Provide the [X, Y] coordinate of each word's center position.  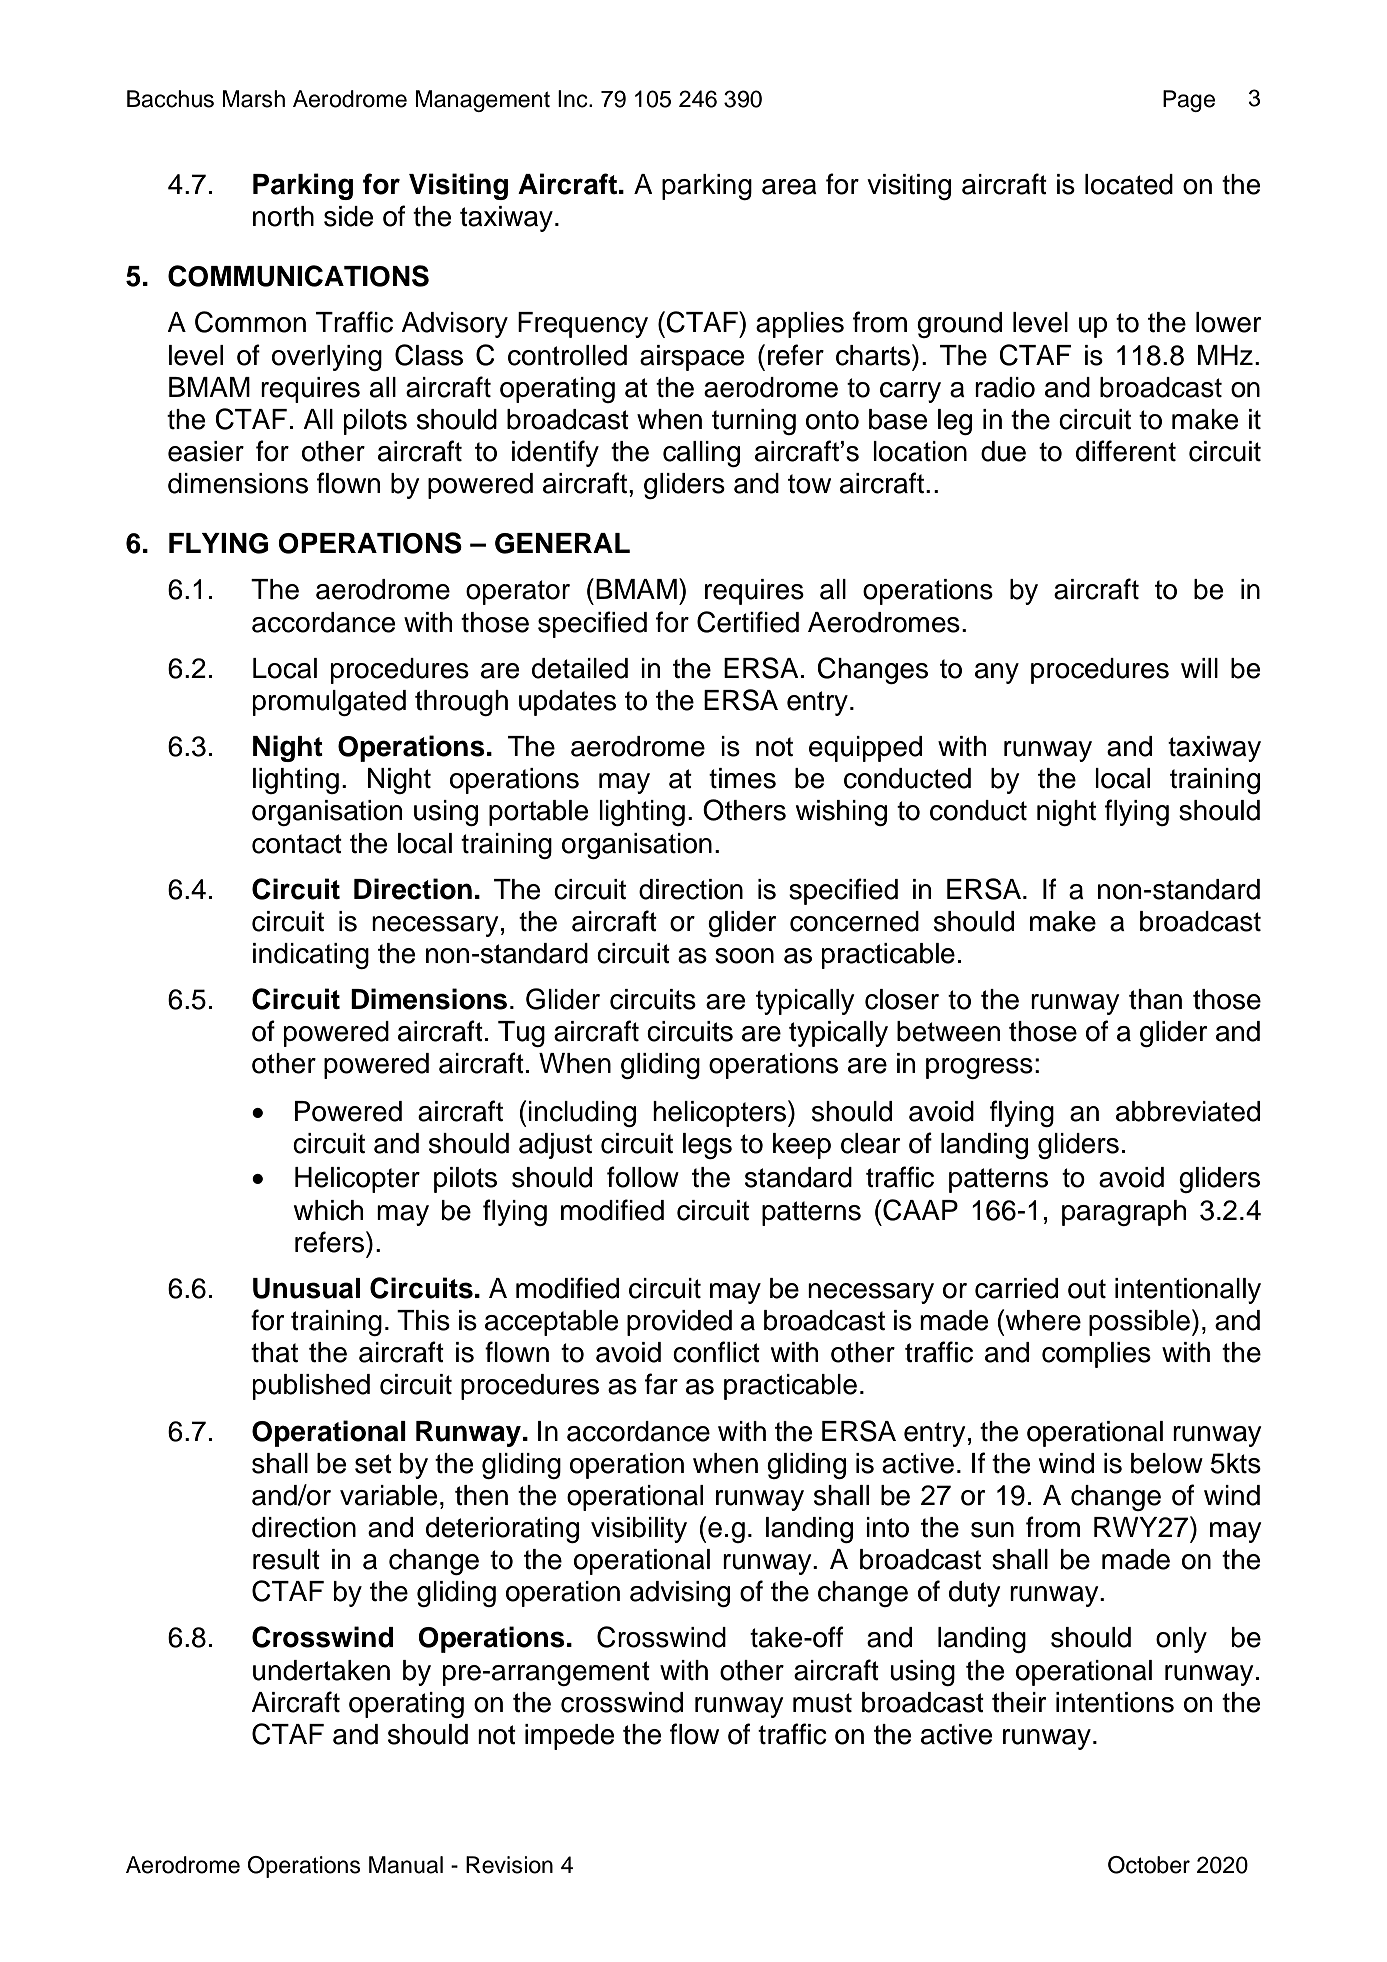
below [1167, 1463]
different [1126, 451]
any [997, 673]
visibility [639, 1530]
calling [701, 454]
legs [707, 1146]
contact [297, 844]
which [328, 1210]
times [742, 778]
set [373, 1464]
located [1129, 184]
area [789, 187]
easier [206, 451]
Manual [406, 1865]
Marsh [254, 99]
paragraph [1124, 1213]
